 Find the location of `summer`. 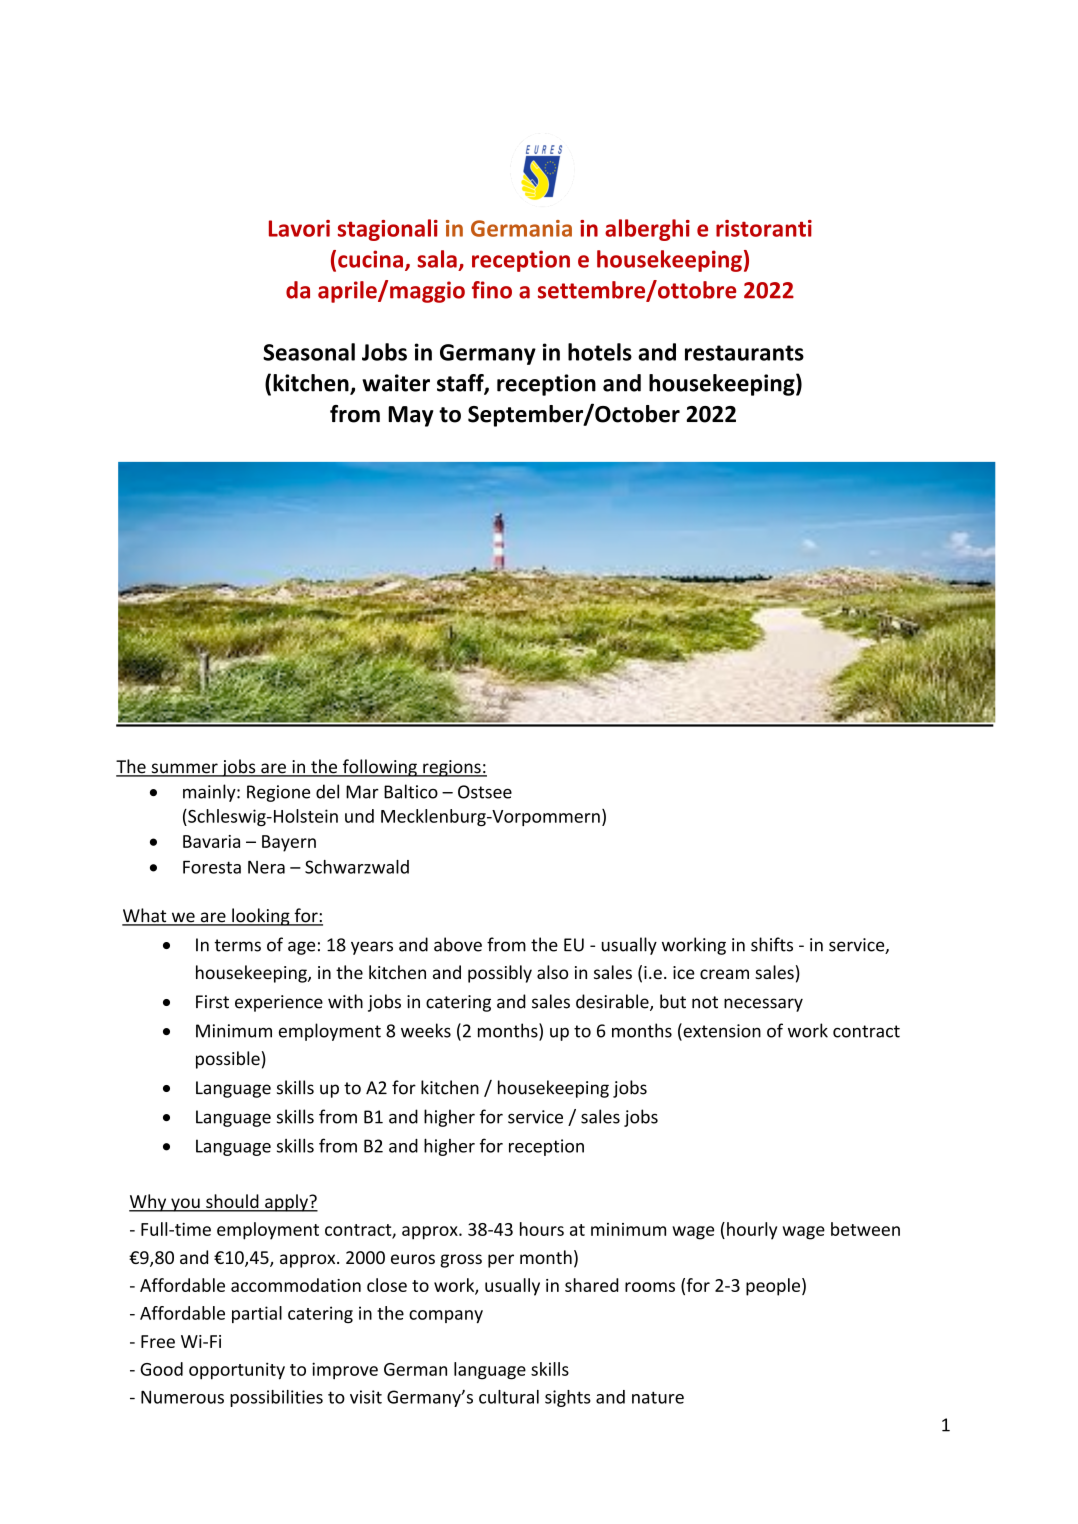

summer is located at coordinates (184, 769).
